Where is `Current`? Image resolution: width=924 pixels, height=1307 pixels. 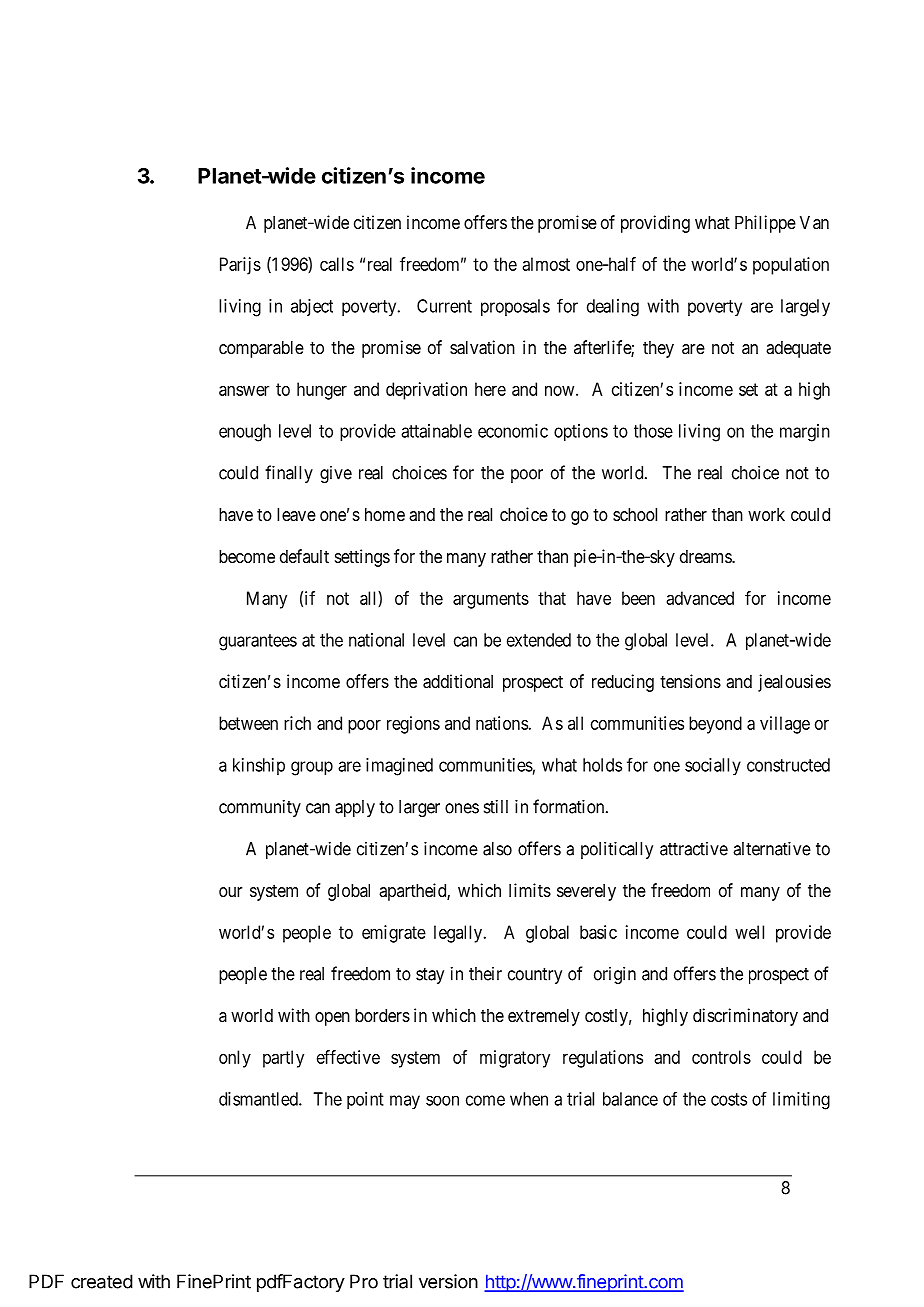
Current is located at coordinates (444, 306).
